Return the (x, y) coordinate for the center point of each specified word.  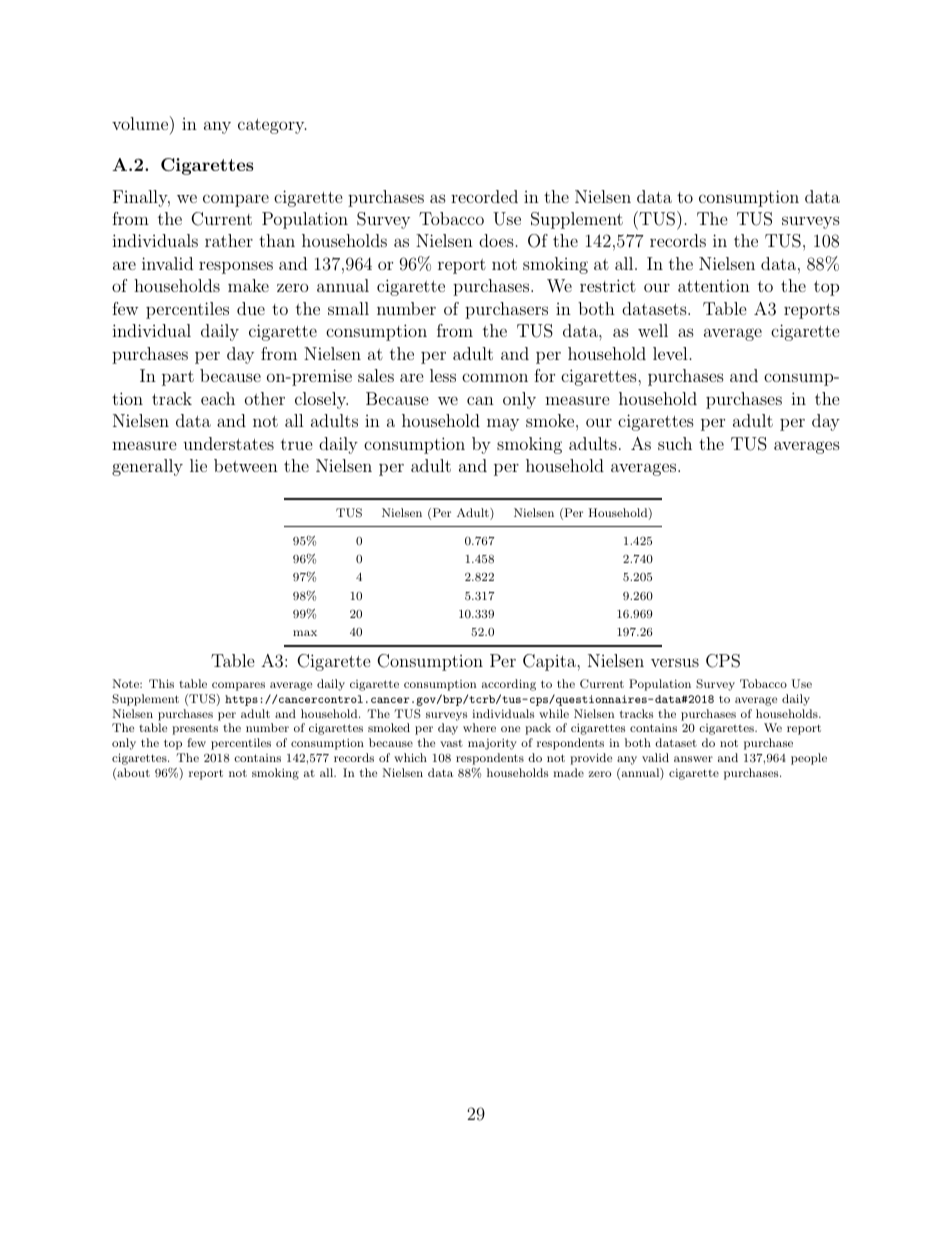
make (248, 285)
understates (228, 443)
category (272, 126)
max (305, 633)
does (496, 240)
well (653, 330)
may (503, 424)
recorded (484, 196)
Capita (550, 662)
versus (675, 662)
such (675, 443)
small (348, 308)
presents (195, 729)
